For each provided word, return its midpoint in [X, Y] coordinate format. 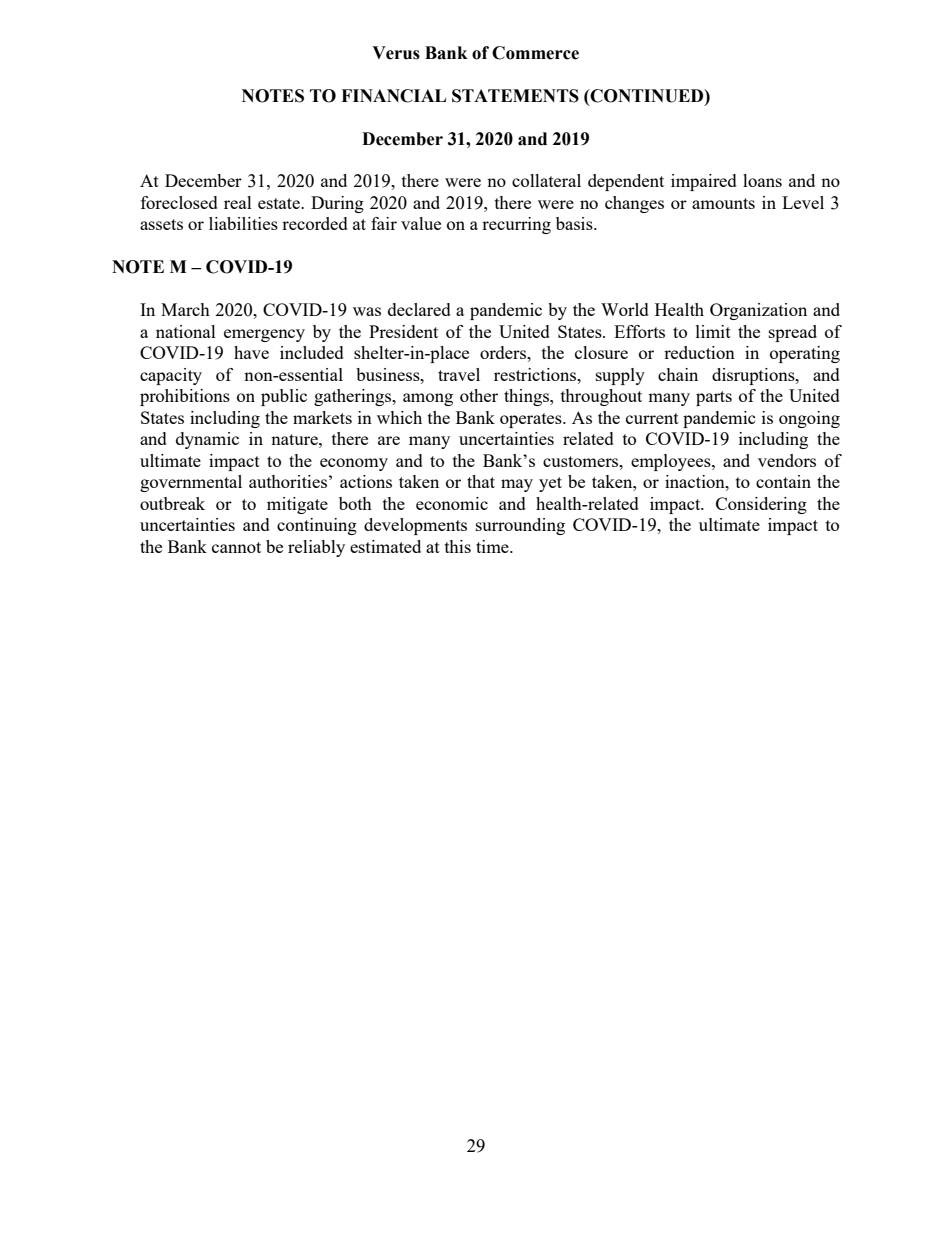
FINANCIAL [393, 96]
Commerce [535, 53]
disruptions [754, 376]
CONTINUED [647, 96]
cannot [236, 547]
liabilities [243, 223]
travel [459, 374]
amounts [723, 203]
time [493, 546]
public [284, 397]
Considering [761, 505]
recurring [516, 225]
